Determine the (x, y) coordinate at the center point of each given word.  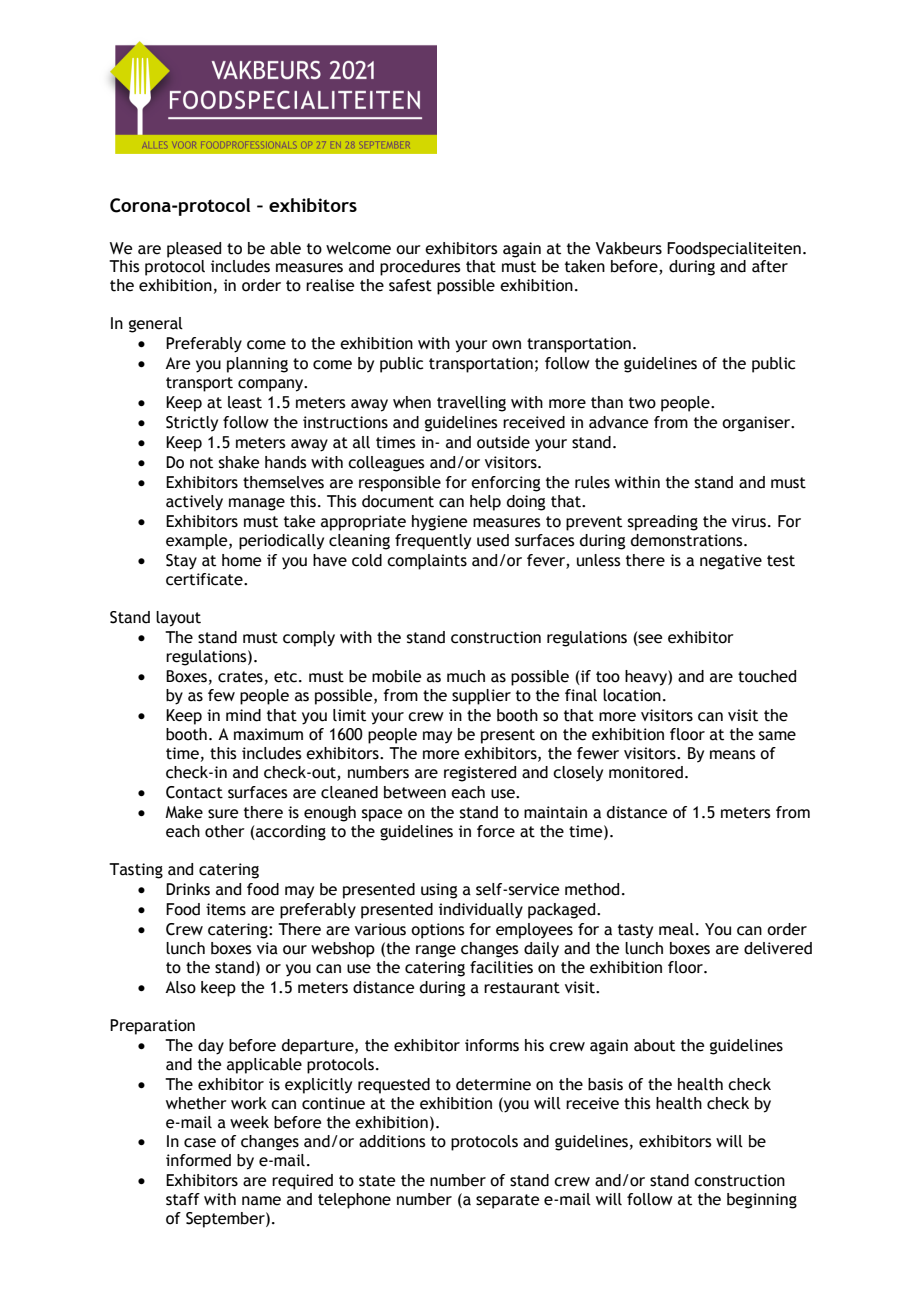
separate (507, 1201)
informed (198, 1160)
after (770, 266)
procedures (420, 268)
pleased (194, 250)
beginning (762, 1201)
